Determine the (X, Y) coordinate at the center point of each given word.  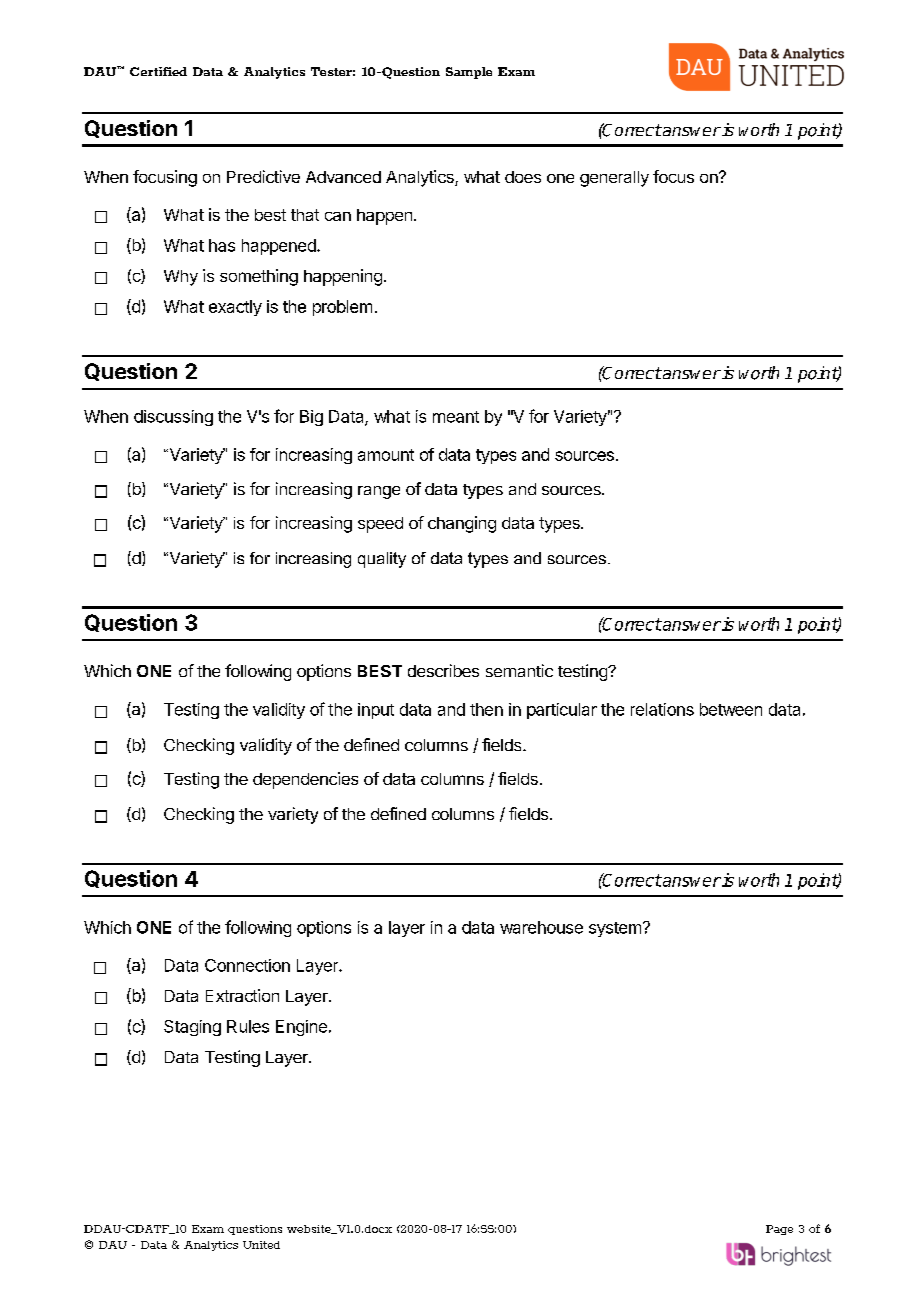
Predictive (263, 176)
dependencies (305, 780)
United (261, 1245)
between (731, 709)
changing (462, 524)
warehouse (541, 927)
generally (614, 179)
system (615, 929)
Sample (469, 73)
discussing (173, 418)
